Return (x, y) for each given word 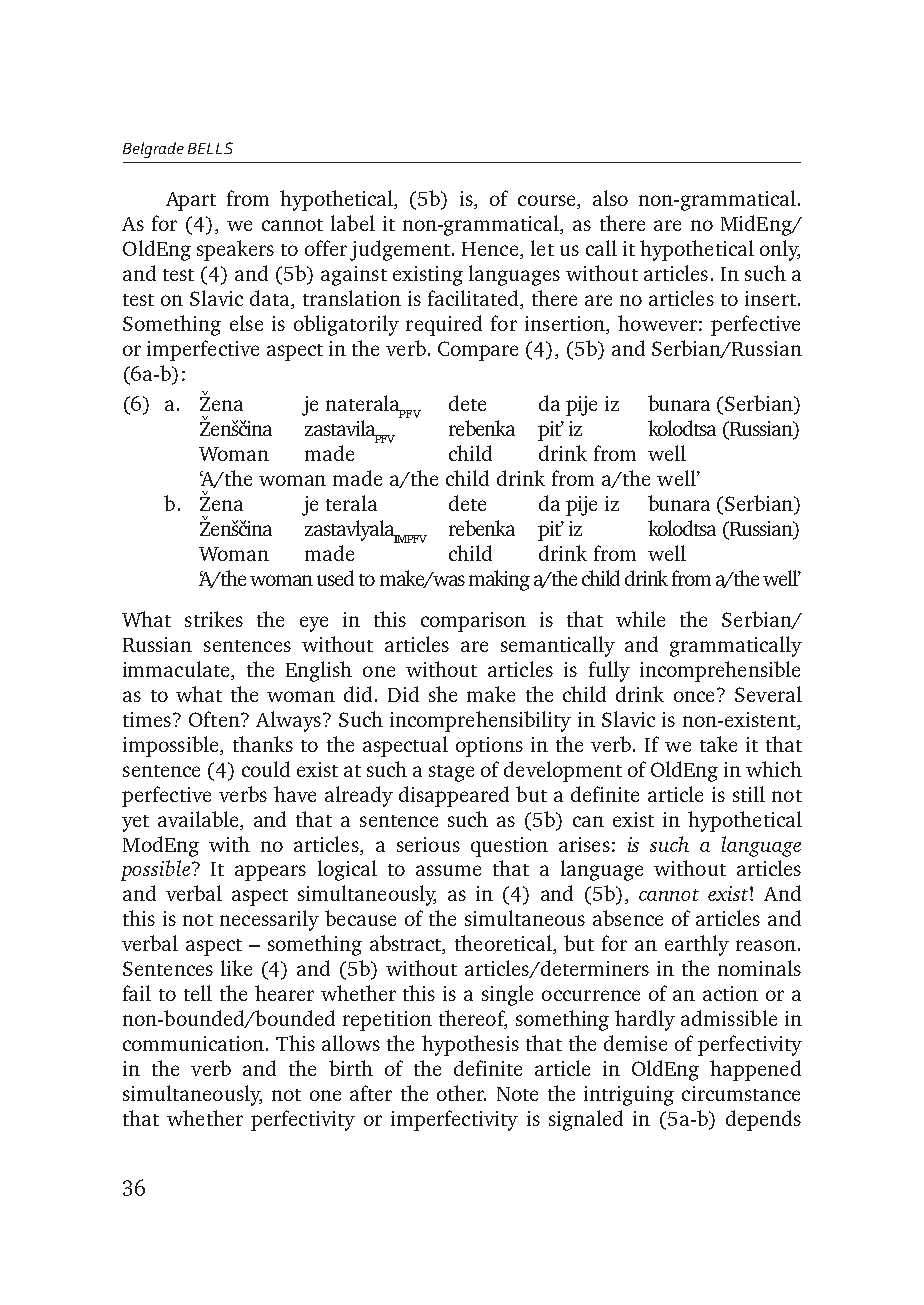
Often (215, 719)
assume (448, 870)
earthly (697, 945)
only (780, 250)
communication (195, 1043)
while (640, 619)
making (499, 580)
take (718, 744)
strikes (214, 619)
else (246, 323)
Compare (478, 351)
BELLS (210, 148)
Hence (491, 250)
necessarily (269, 920)
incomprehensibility (480, 721)
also (610, 198)
